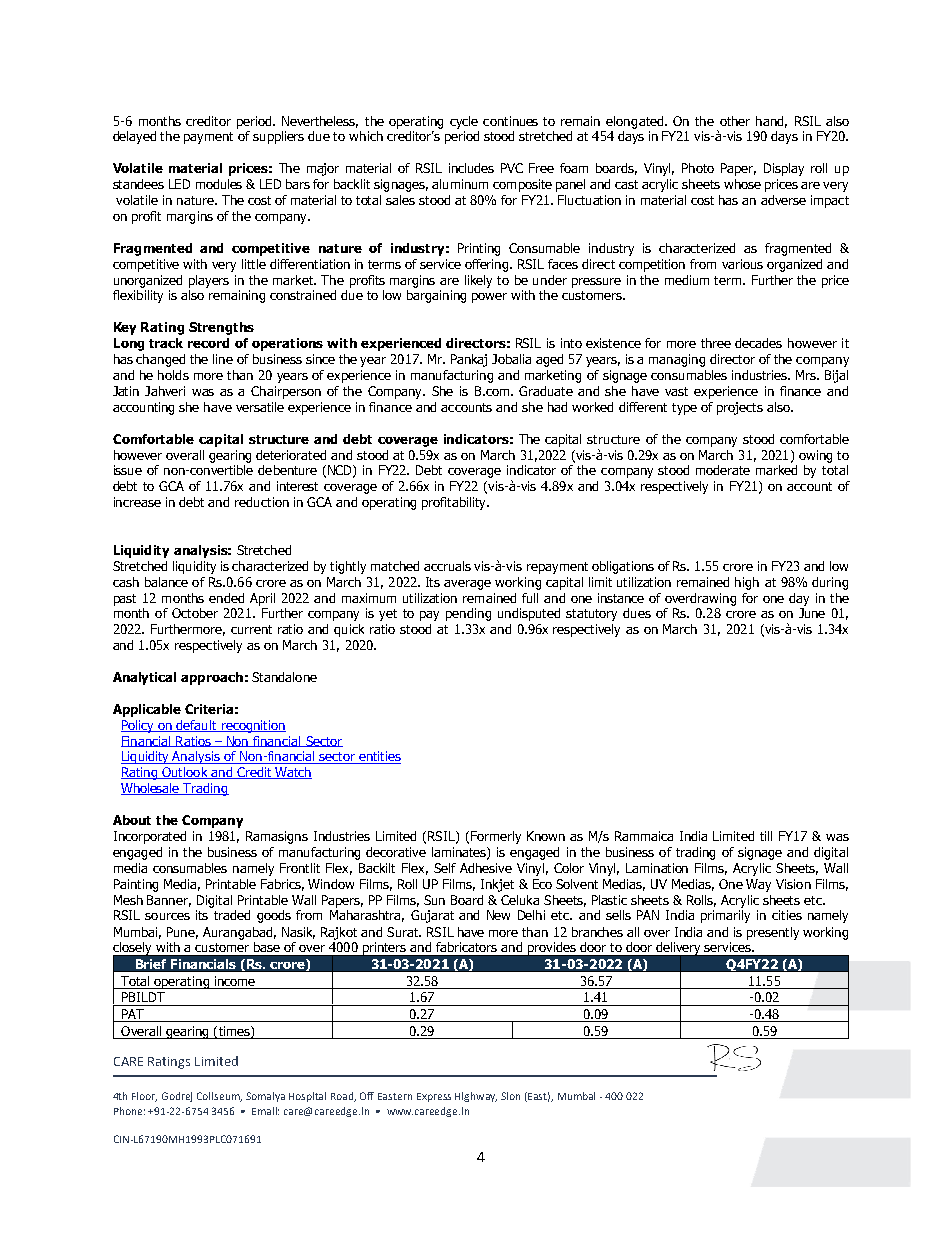  Describe the element at coordinates (150, 837) in the document. I see `Incorporated` at that location.
